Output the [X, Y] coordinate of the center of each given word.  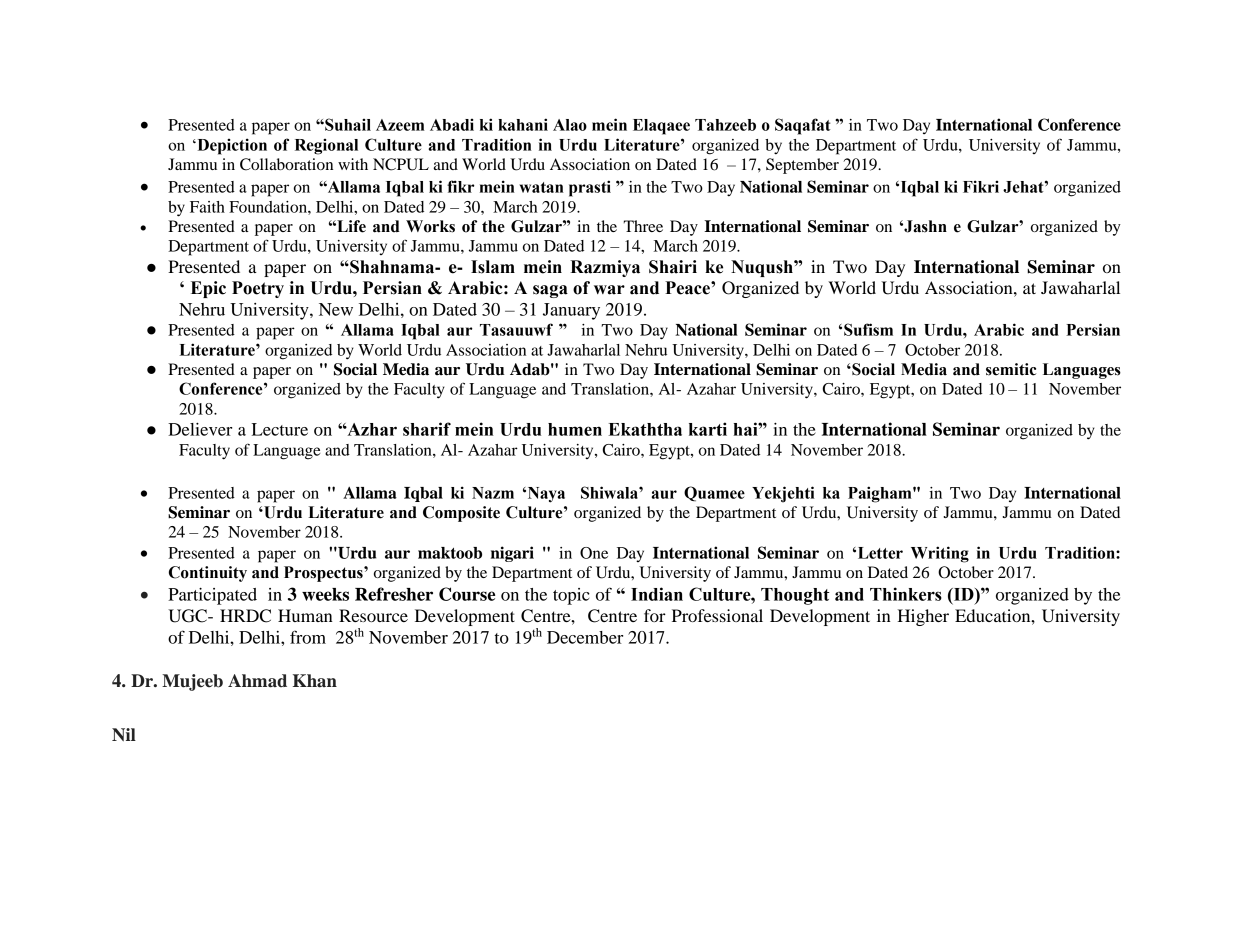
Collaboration [286, 164]
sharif [427, 429]
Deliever [200, 429]
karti [708, 429]
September [802, 166]
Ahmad [257, 681]
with [353, 164]
